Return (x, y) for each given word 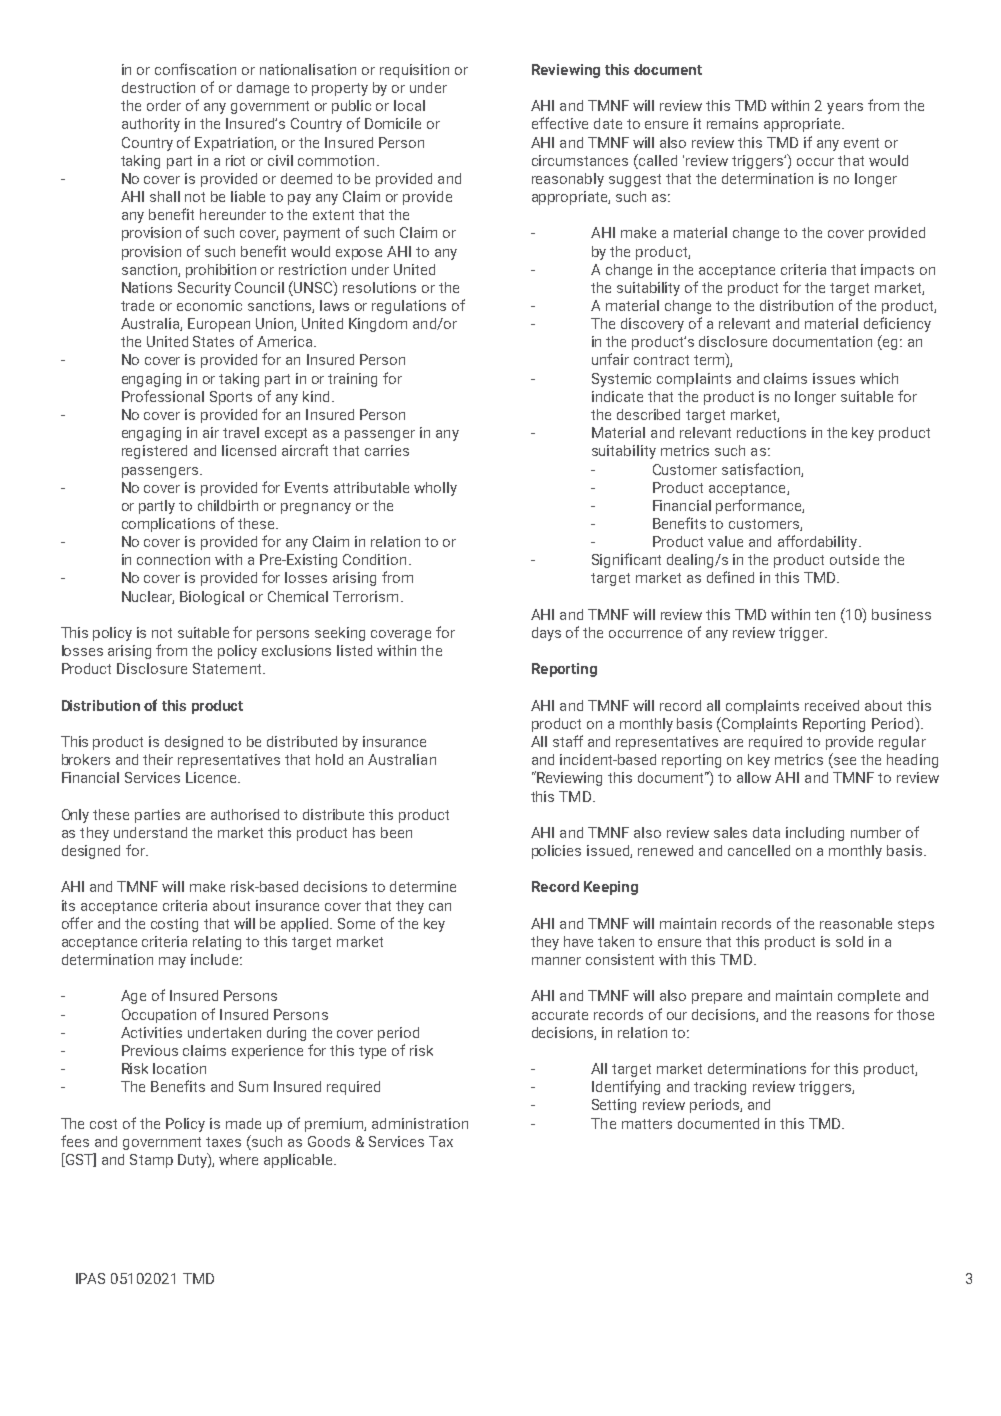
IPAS (90, 1278)
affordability (819, 542)
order (164, 105)
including (815, 834)
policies (556, 852)
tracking (720, 1088)
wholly (435, 489)
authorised (245, 814)
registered (154, 452)
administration (420, 1123)
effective (560, 123)
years (845, 108)
